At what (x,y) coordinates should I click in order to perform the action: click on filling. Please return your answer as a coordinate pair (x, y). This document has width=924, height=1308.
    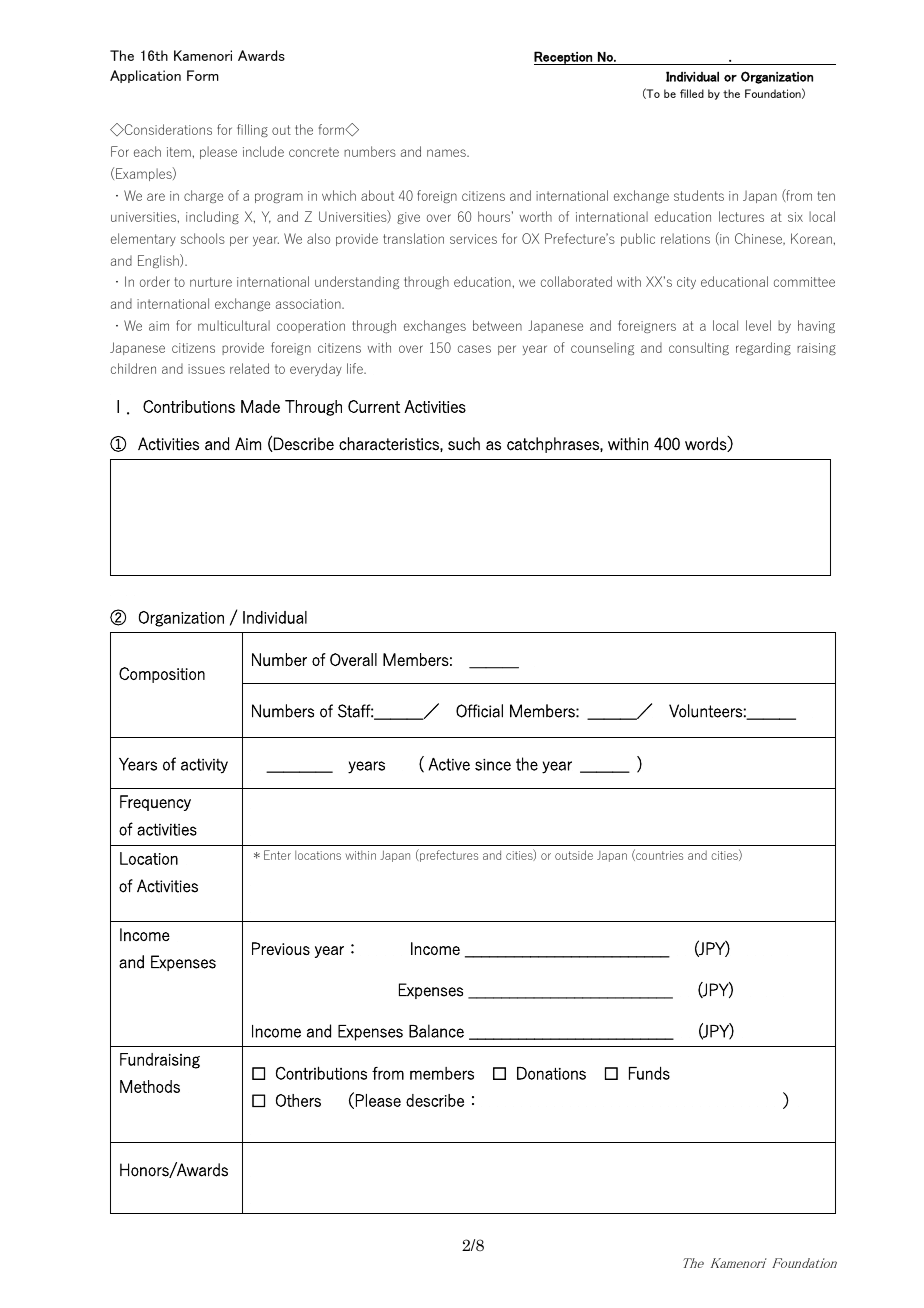
    Looking at the image, I should click on (252, 130).
